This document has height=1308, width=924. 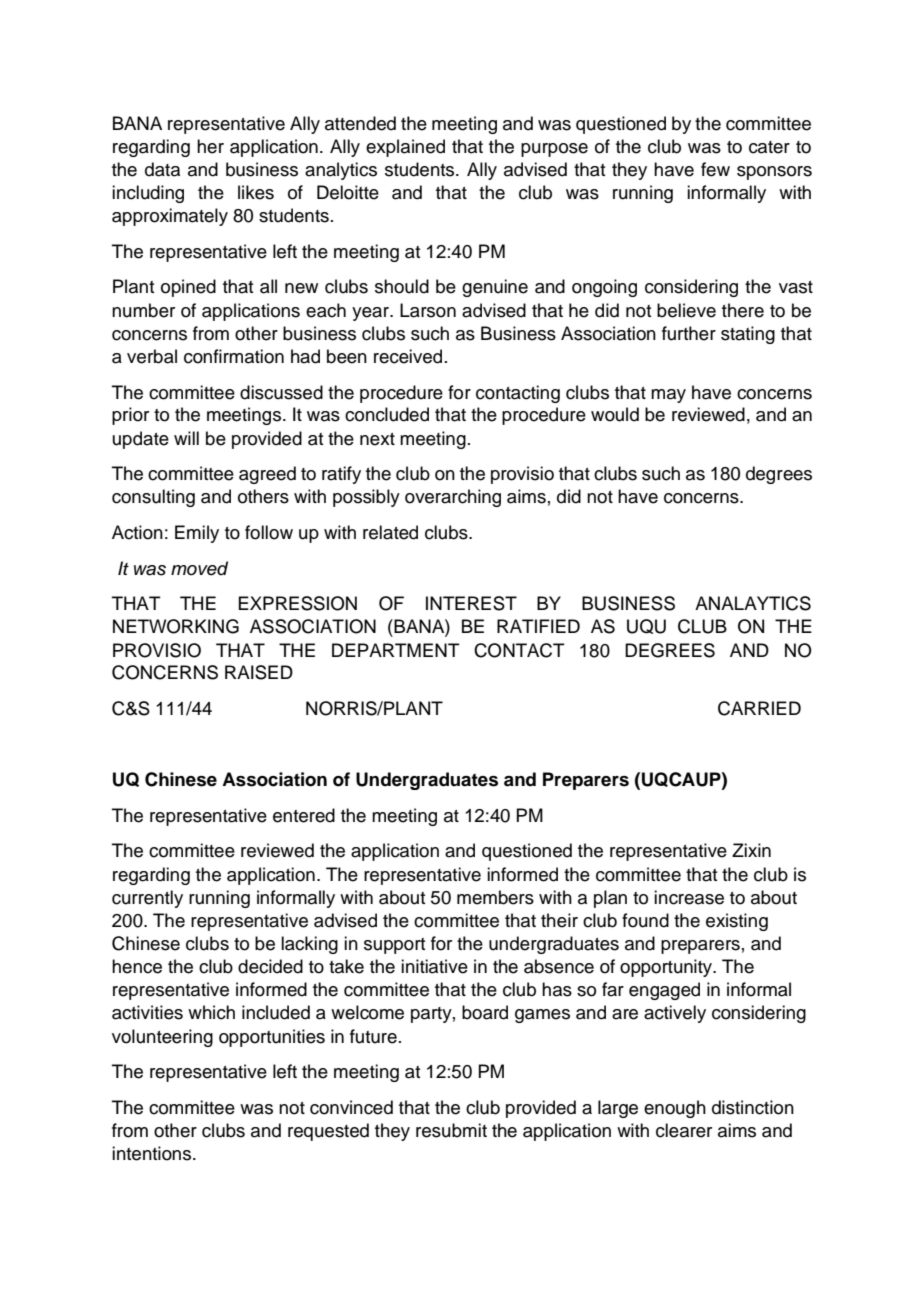 What do you see at coordinates (715, 169) in the document?
I see `few` at bounding box center [715, 169].
